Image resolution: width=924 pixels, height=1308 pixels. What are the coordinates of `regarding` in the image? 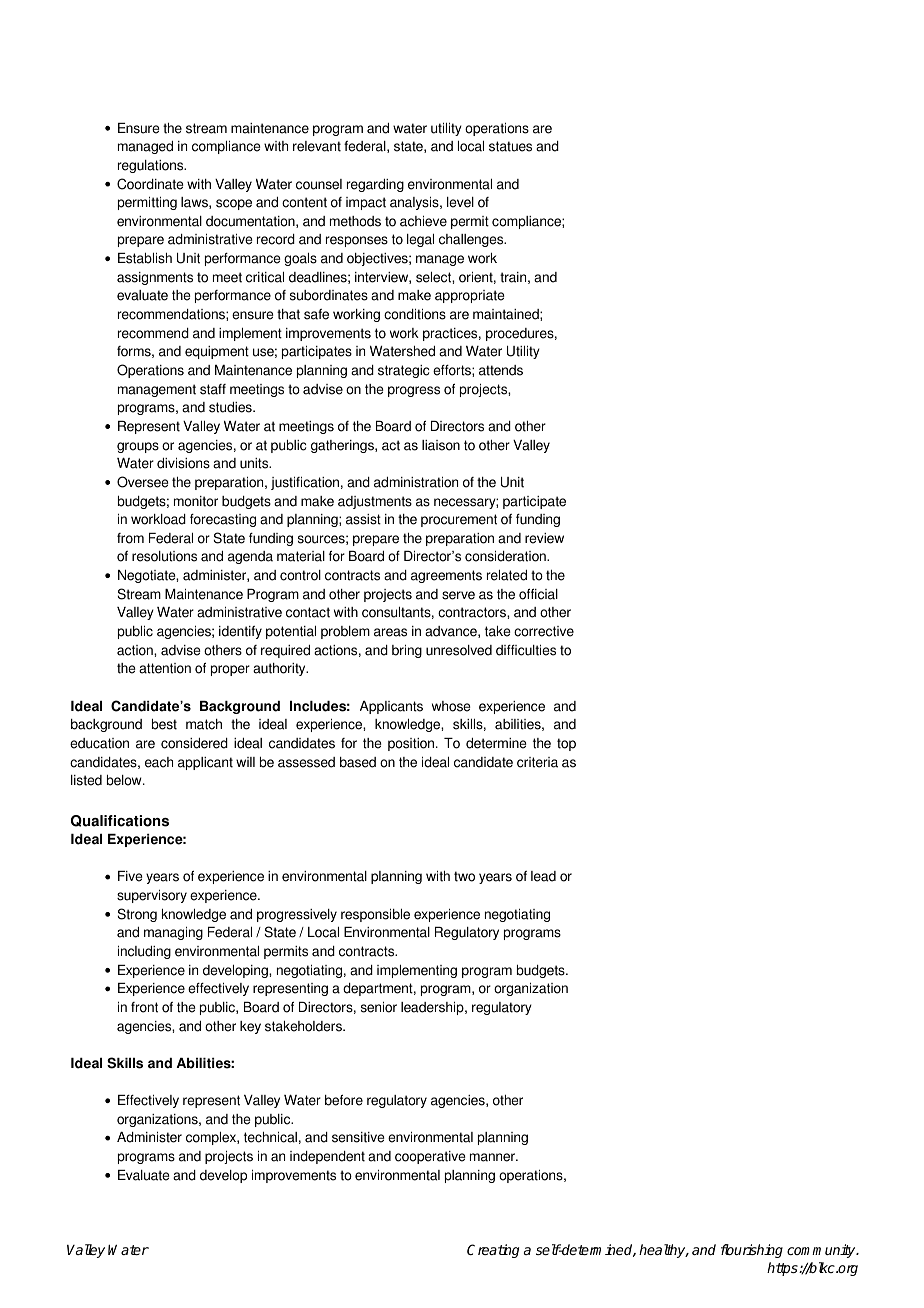 It's located at (375, 185).
